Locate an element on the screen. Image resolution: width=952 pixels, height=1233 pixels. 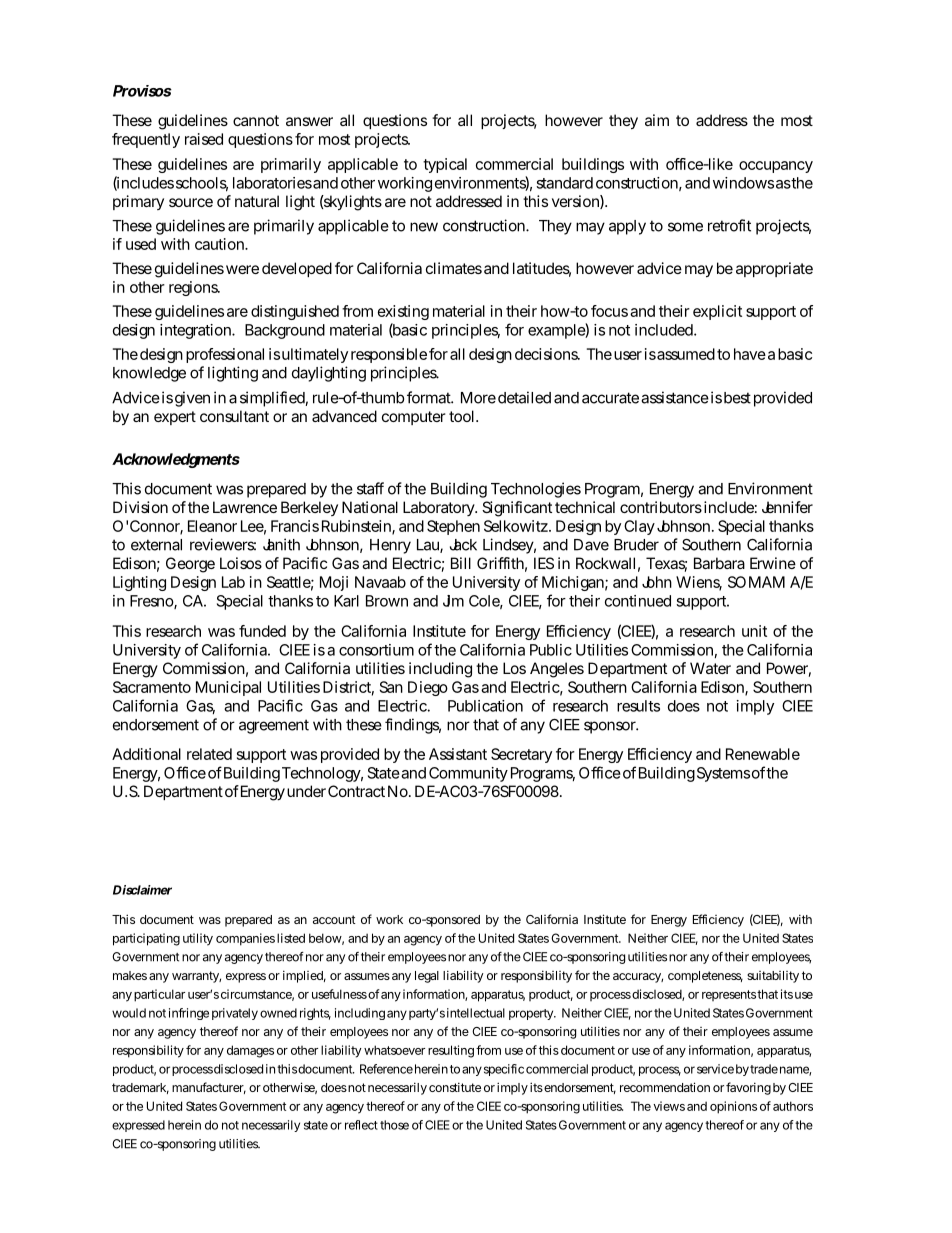
Laboratory is located at coordinates (440, 508).
